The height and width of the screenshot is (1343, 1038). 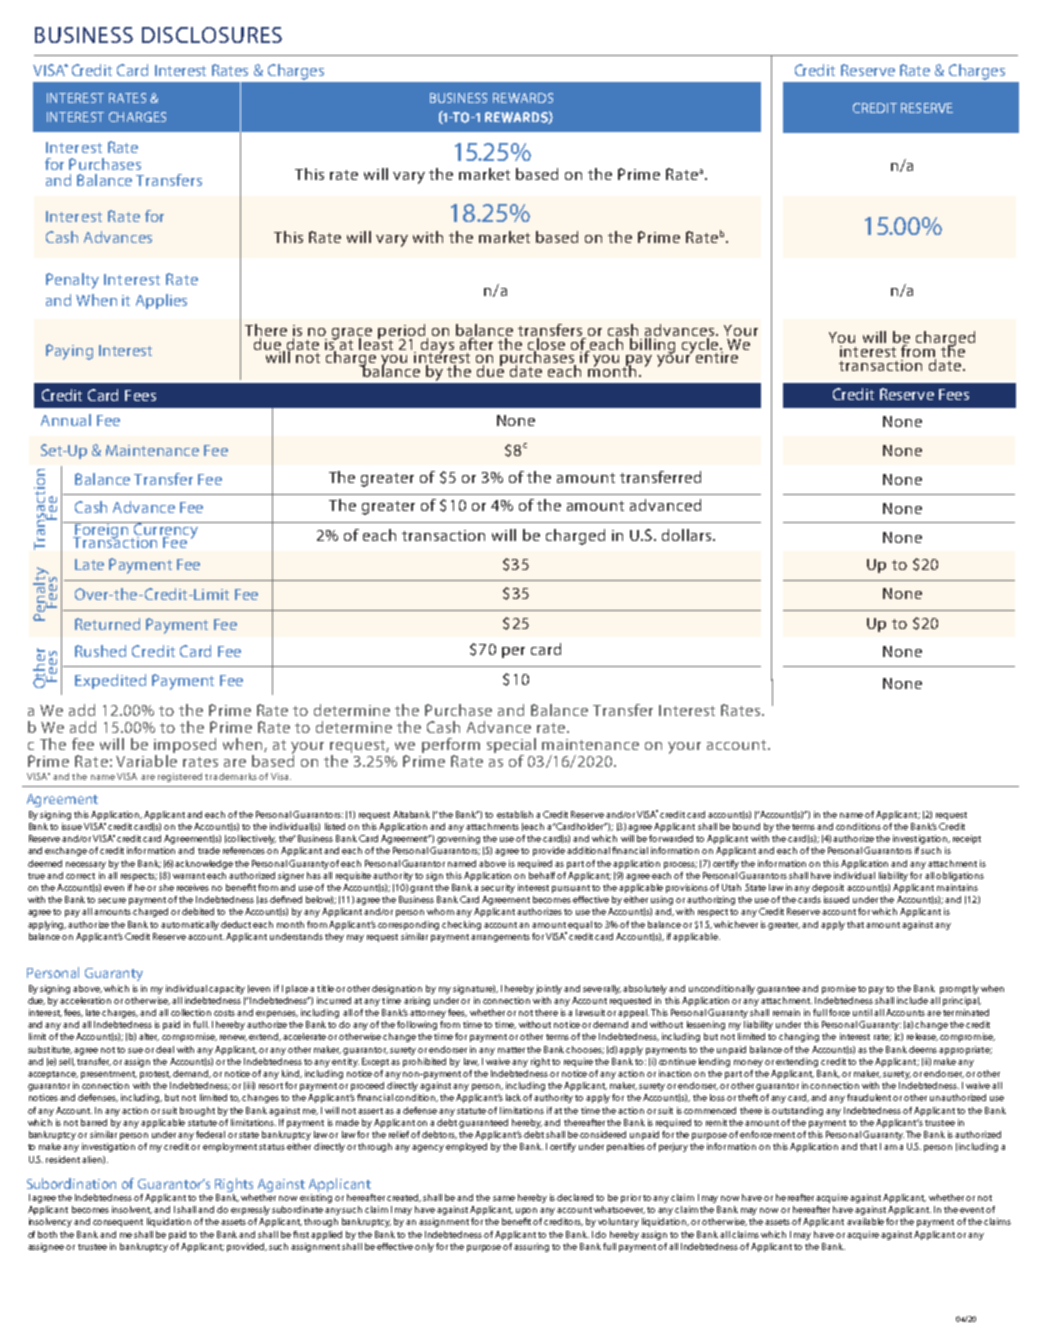 What do you see at coordinates (132, 1210) in the screenshot?
I see `insolvent` at bounding box center [132, 1210].
